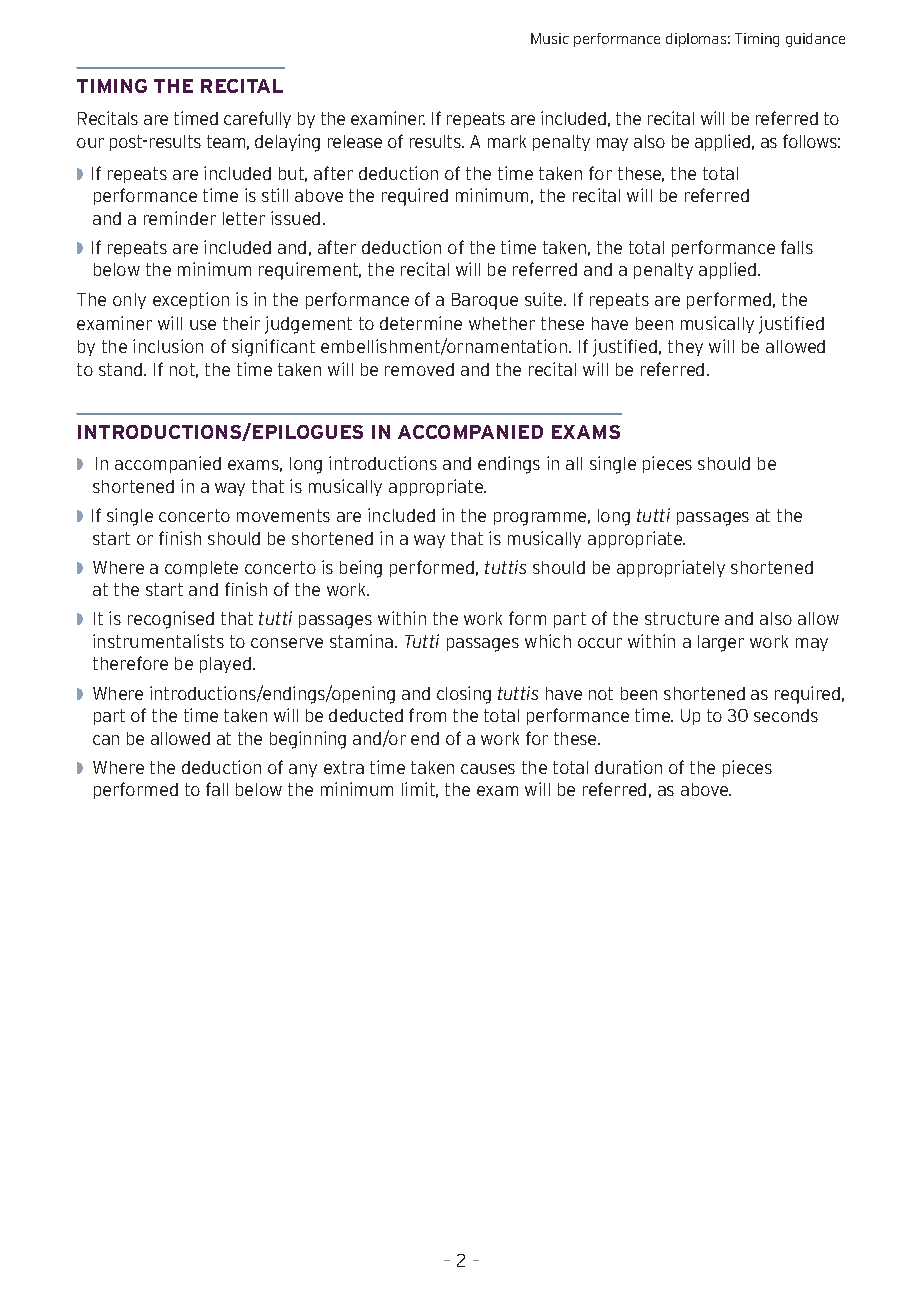 Image resolution: width=924 pixels, height=1308 pixels. I want to click on exception, so click(191, 300).
